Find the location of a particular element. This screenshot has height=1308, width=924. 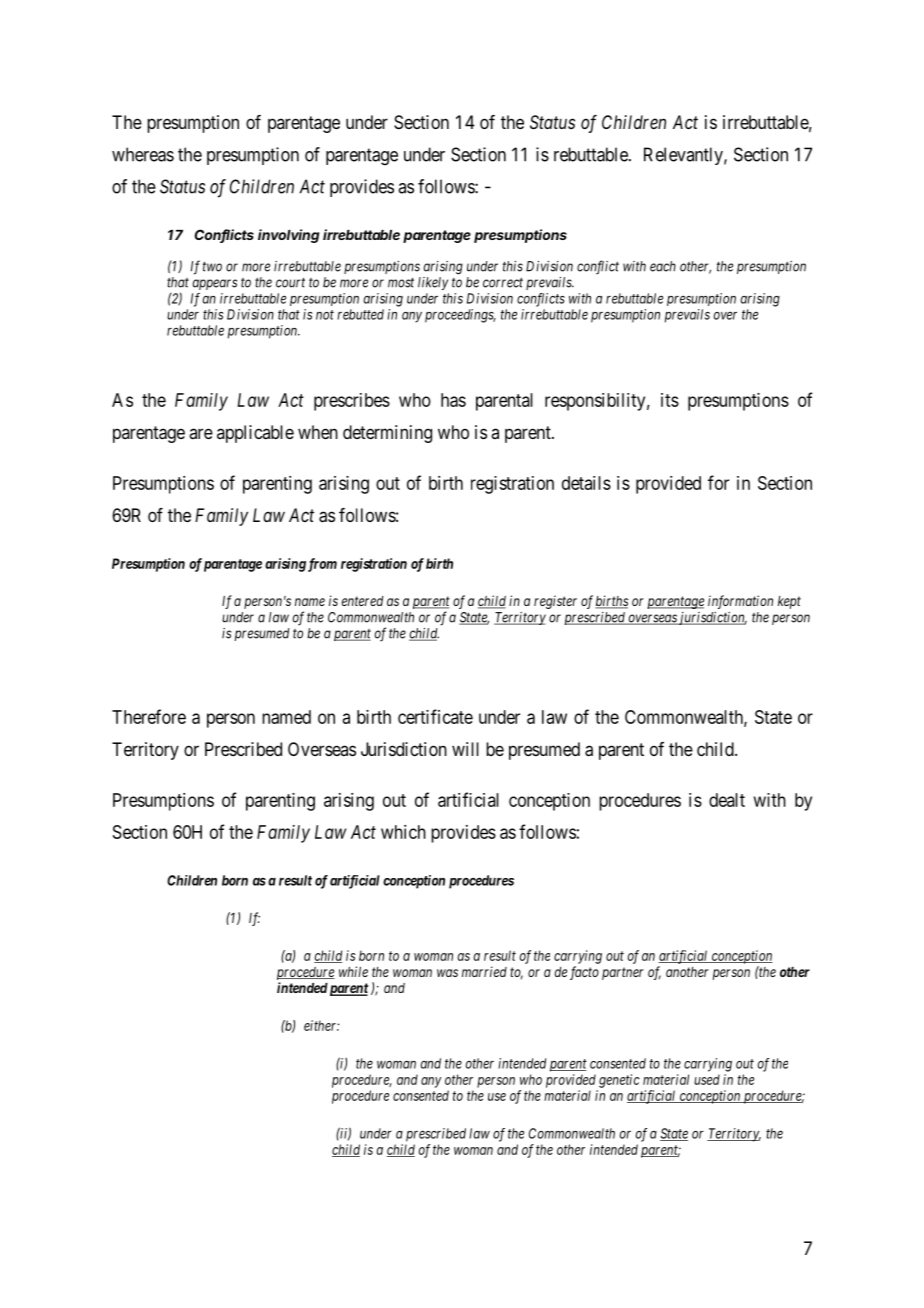

which is located at coordinates (403, 832).
